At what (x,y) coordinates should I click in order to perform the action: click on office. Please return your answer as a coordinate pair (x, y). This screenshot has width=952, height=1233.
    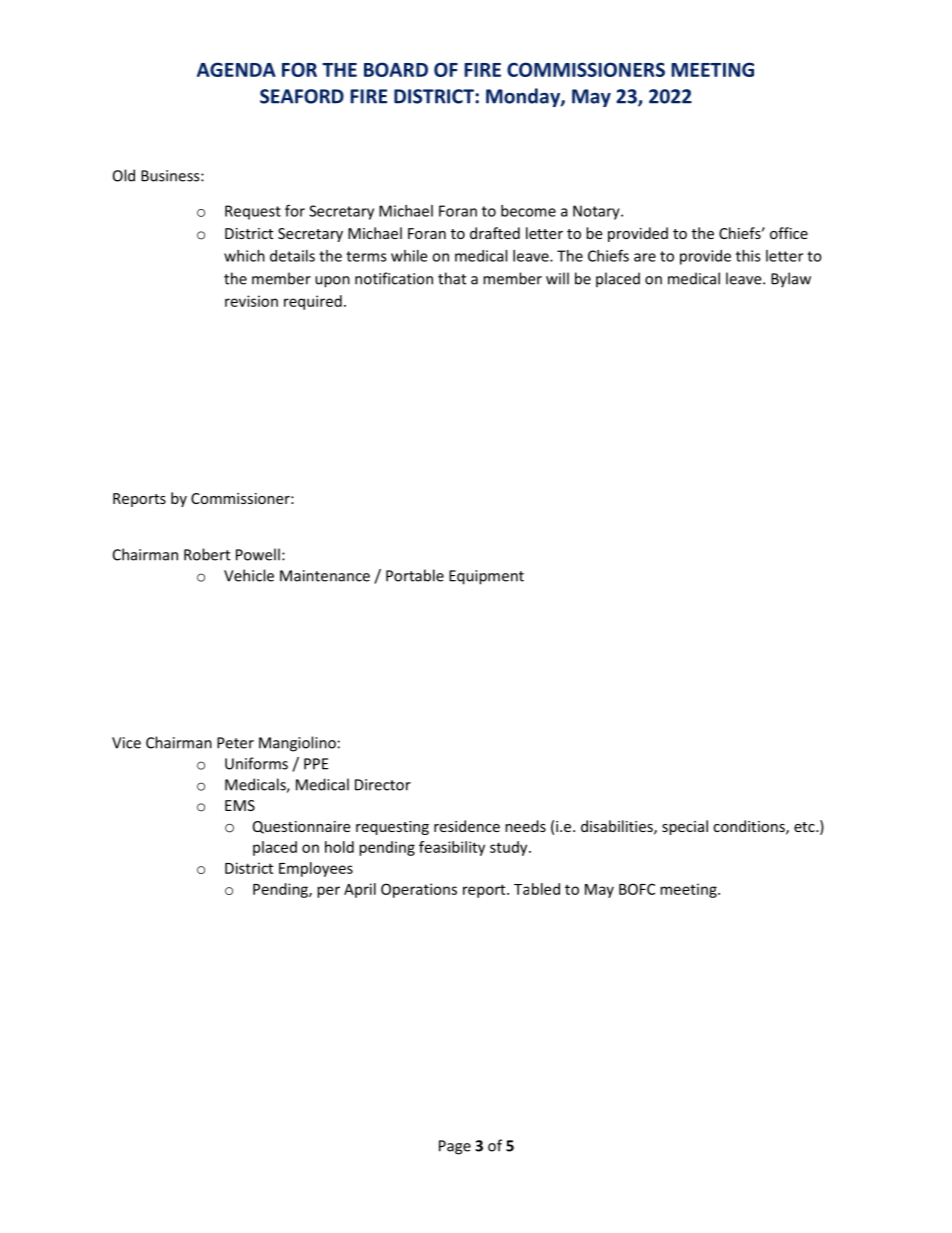
    Looking at the image, I should click on (789, 233).
